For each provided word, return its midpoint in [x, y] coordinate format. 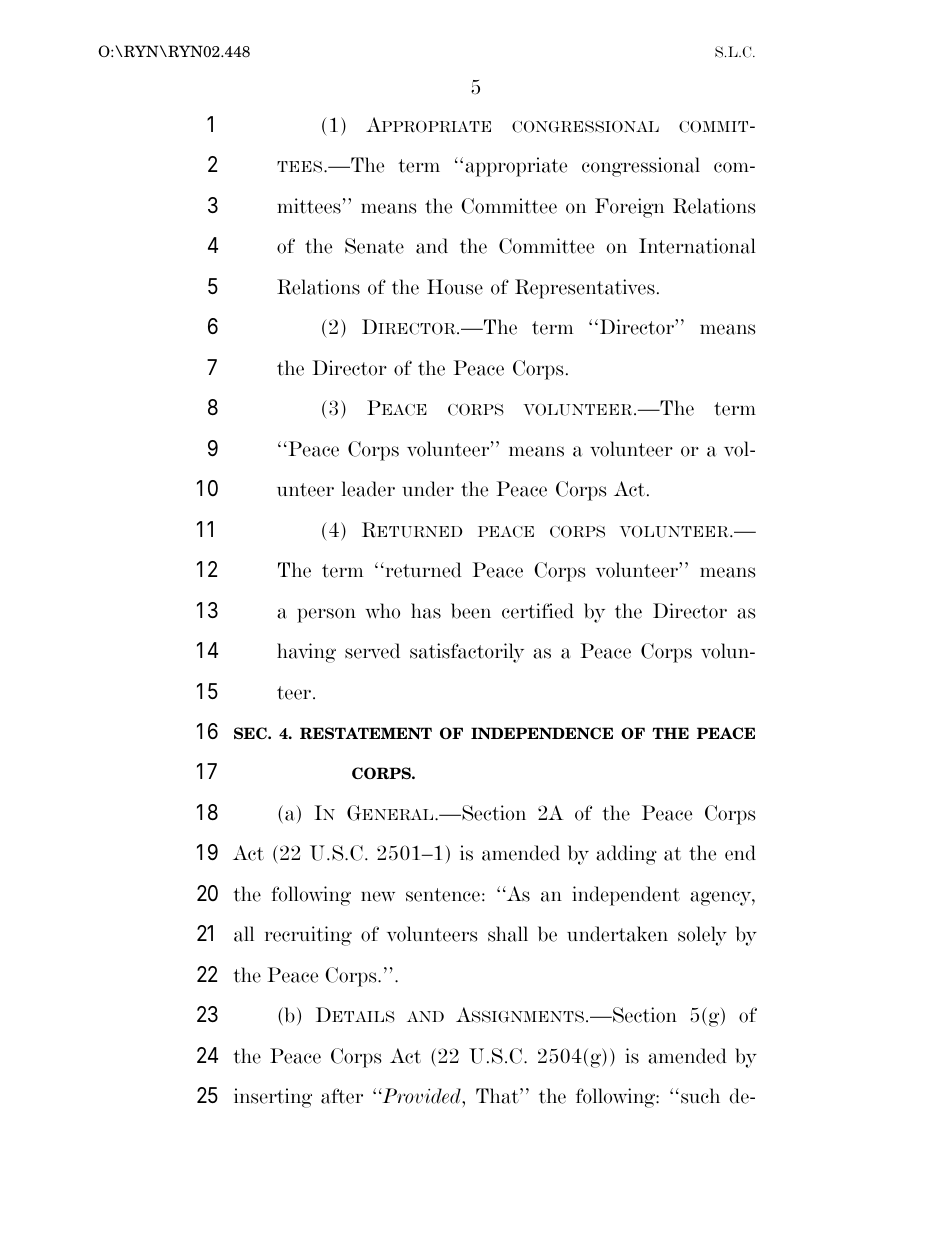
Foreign [629, 208]
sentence [443, 895]
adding [626, 855]
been [471, 611]
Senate [374, 246]
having [306, 653]
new [378, 896]
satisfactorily [467, 653]
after [342, 1096]
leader [368, 489]
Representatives [585, 289]
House [455, 287]
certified [538, 611]
